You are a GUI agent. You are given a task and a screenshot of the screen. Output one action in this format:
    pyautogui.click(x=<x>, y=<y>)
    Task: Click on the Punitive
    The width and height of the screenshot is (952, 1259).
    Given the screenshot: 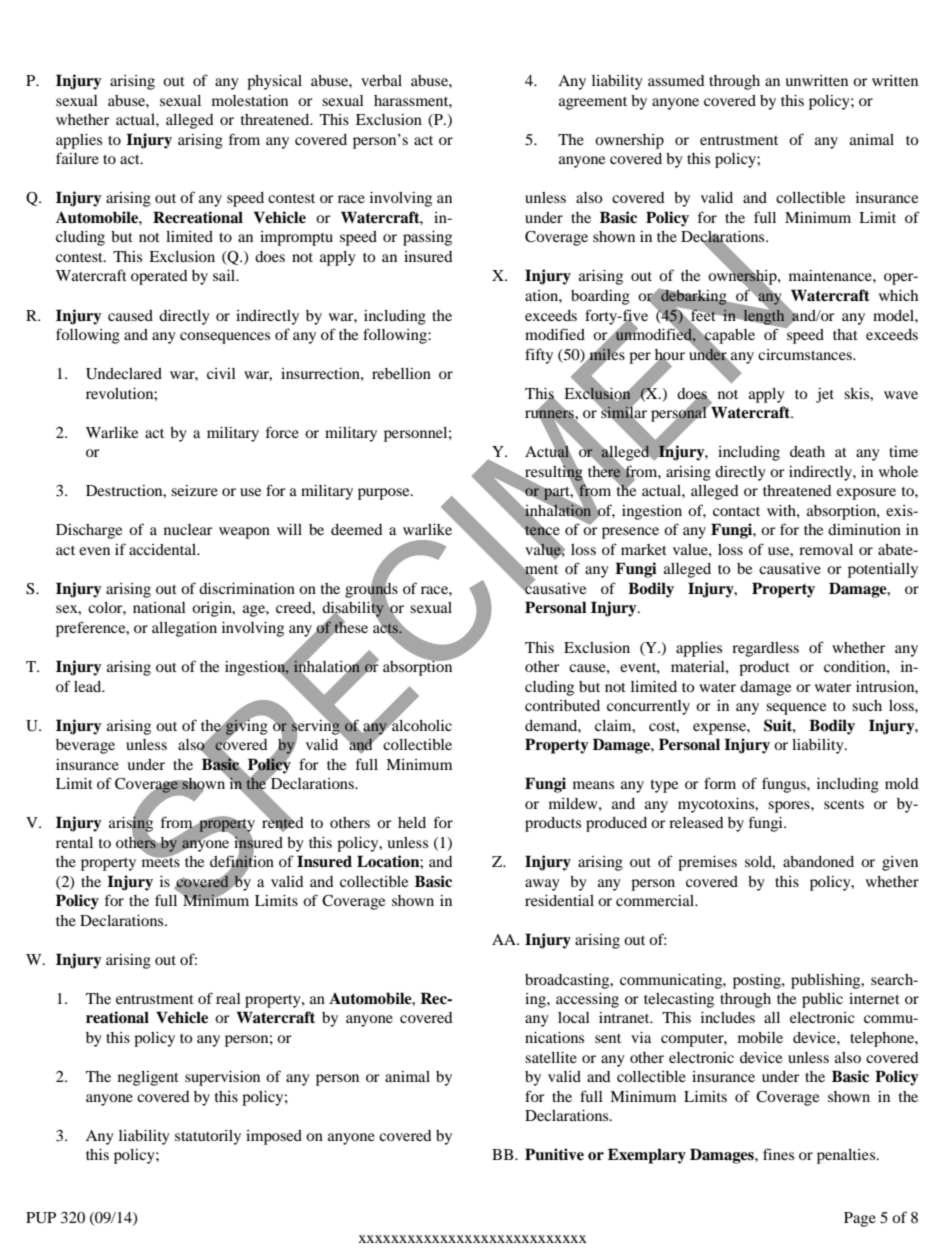 What is the action you would take?
    pyautogui.click(x=554, y=1154)
